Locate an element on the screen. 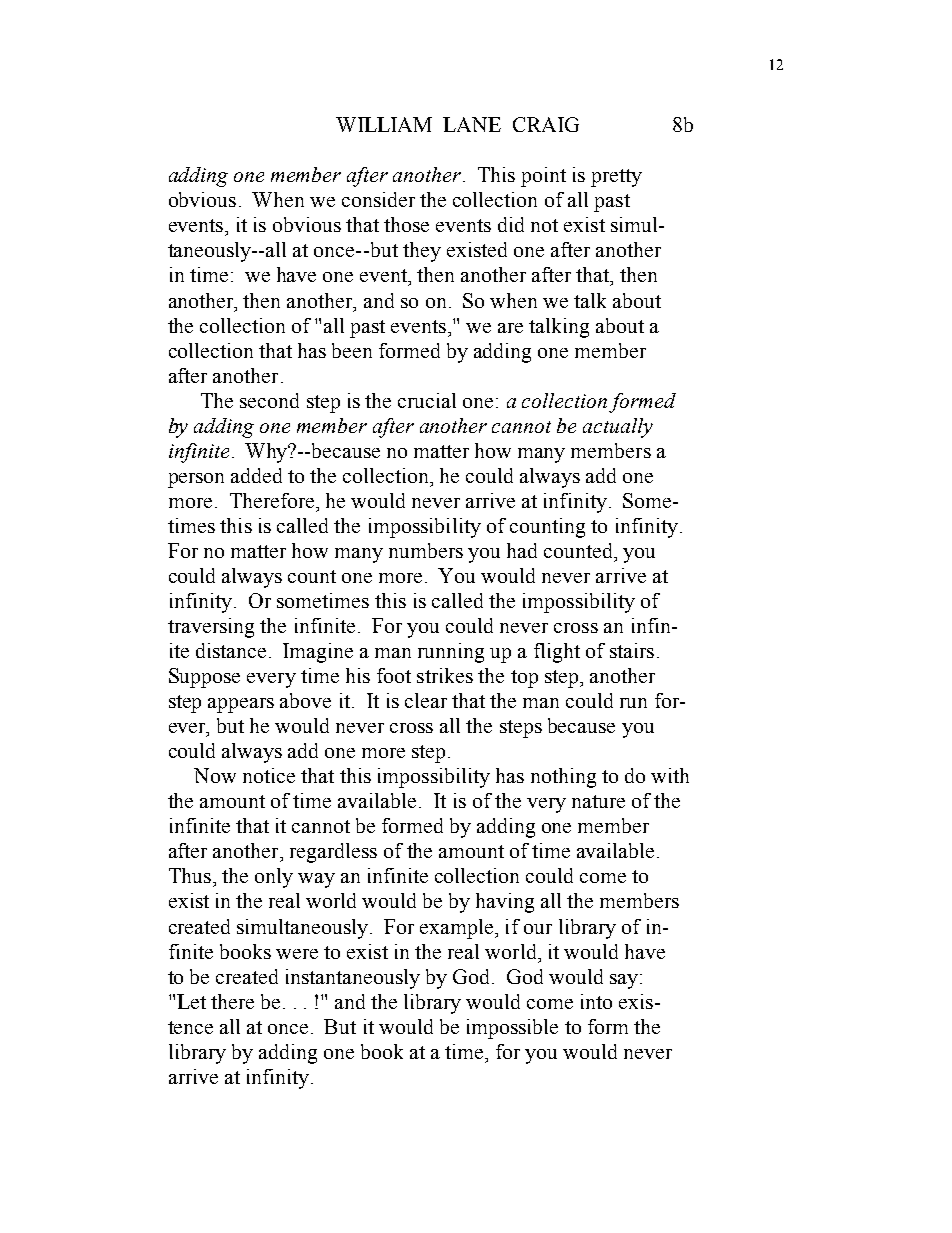  nature is located at coordinates (598, 801).
